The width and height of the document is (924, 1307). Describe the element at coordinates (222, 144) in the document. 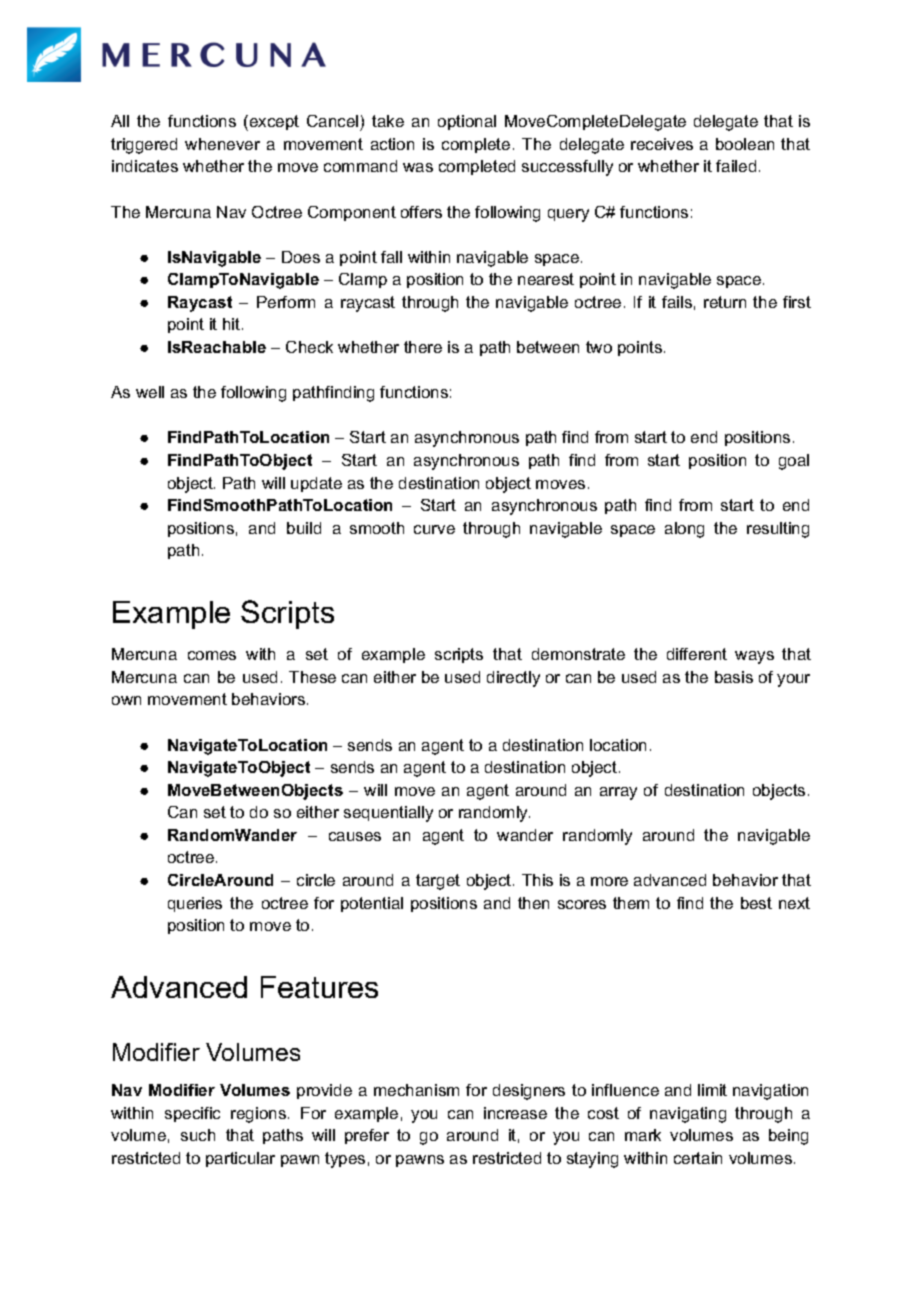

I see `whenever` at that location.
